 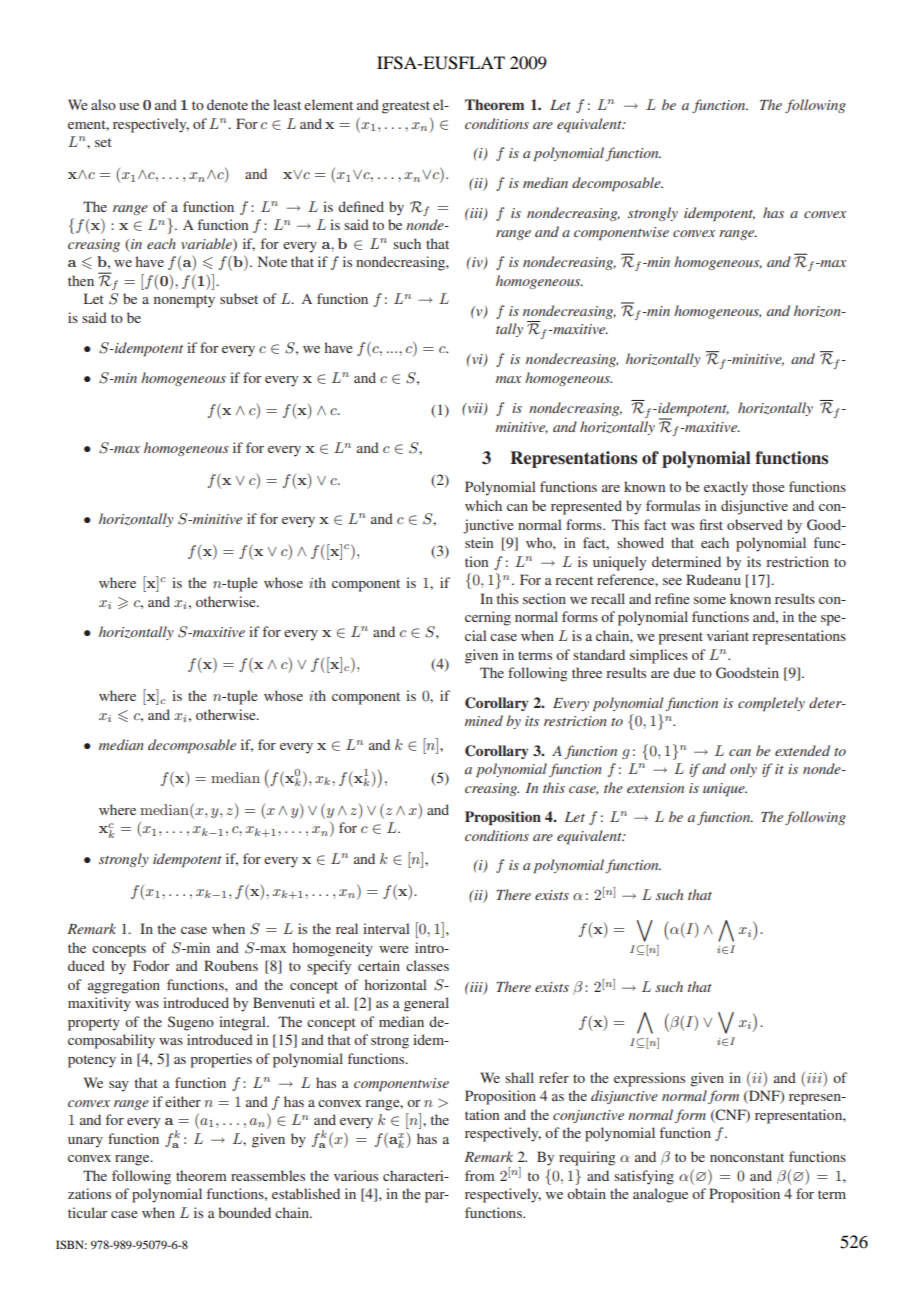 I want to click on variant, so click(x=728, y=635).
